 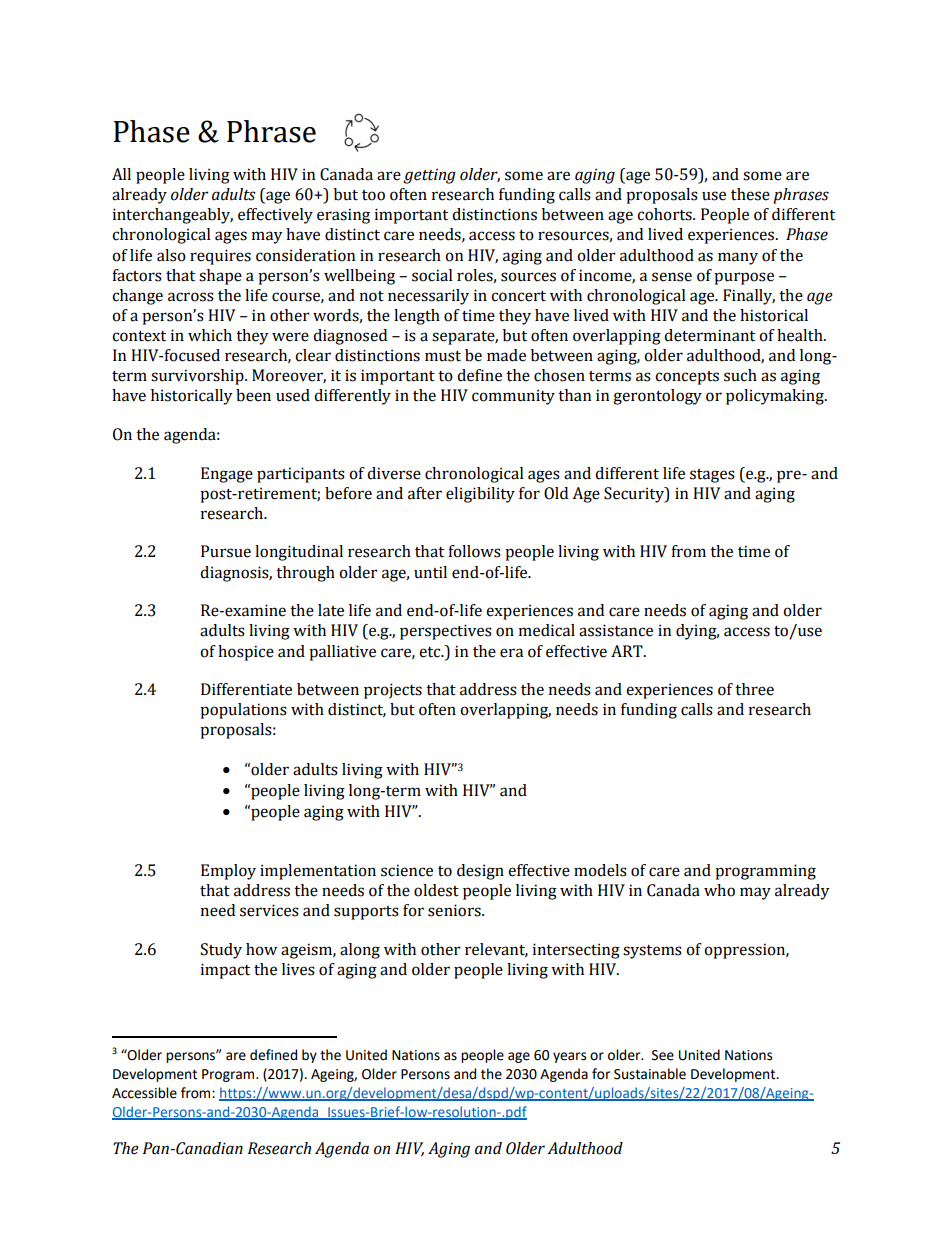 What do you see at coordinates (750, 194) in the image?
I see `these` at bounding box center [750, 194].
